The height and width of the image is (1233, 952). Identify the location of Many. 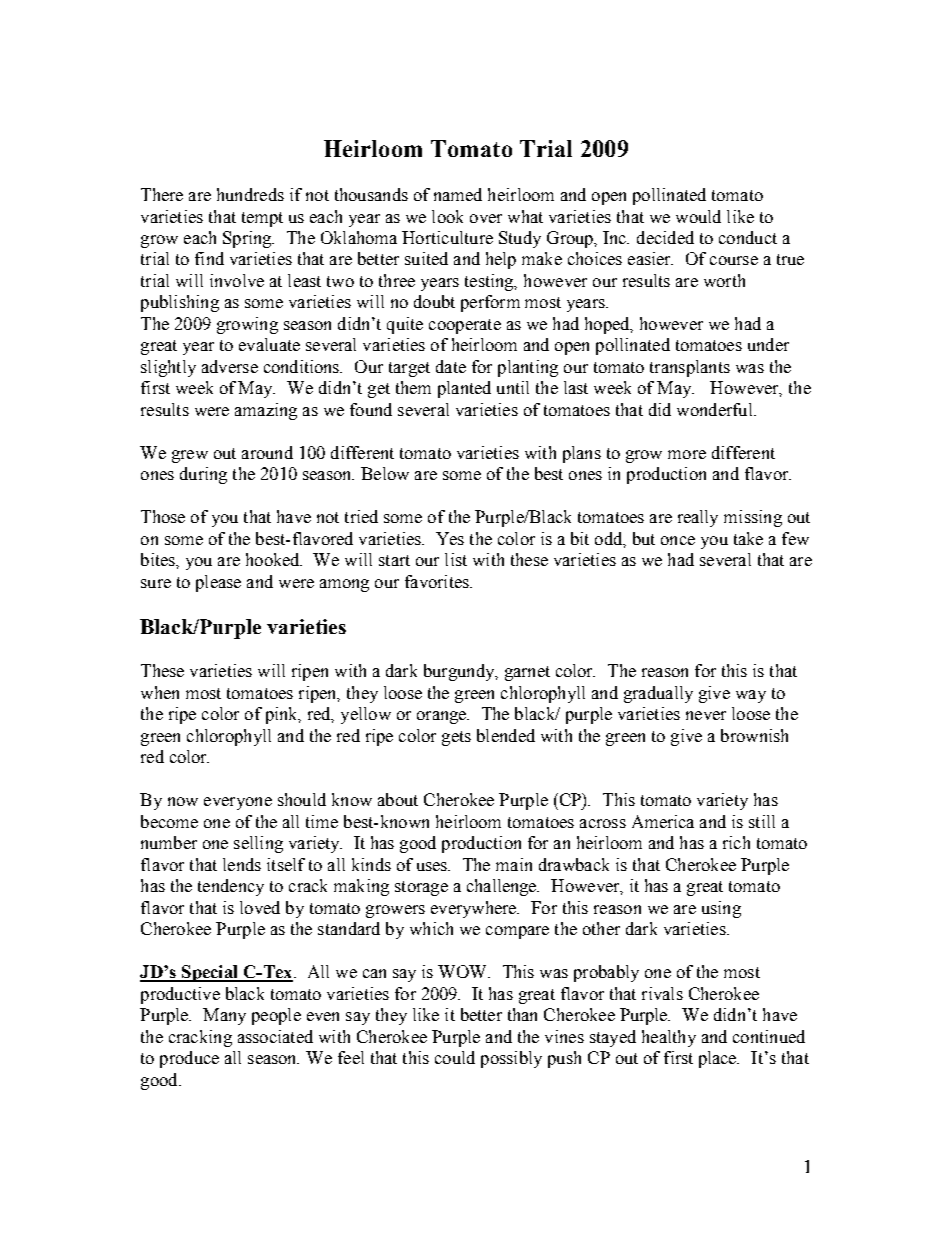
(224, 1016).
